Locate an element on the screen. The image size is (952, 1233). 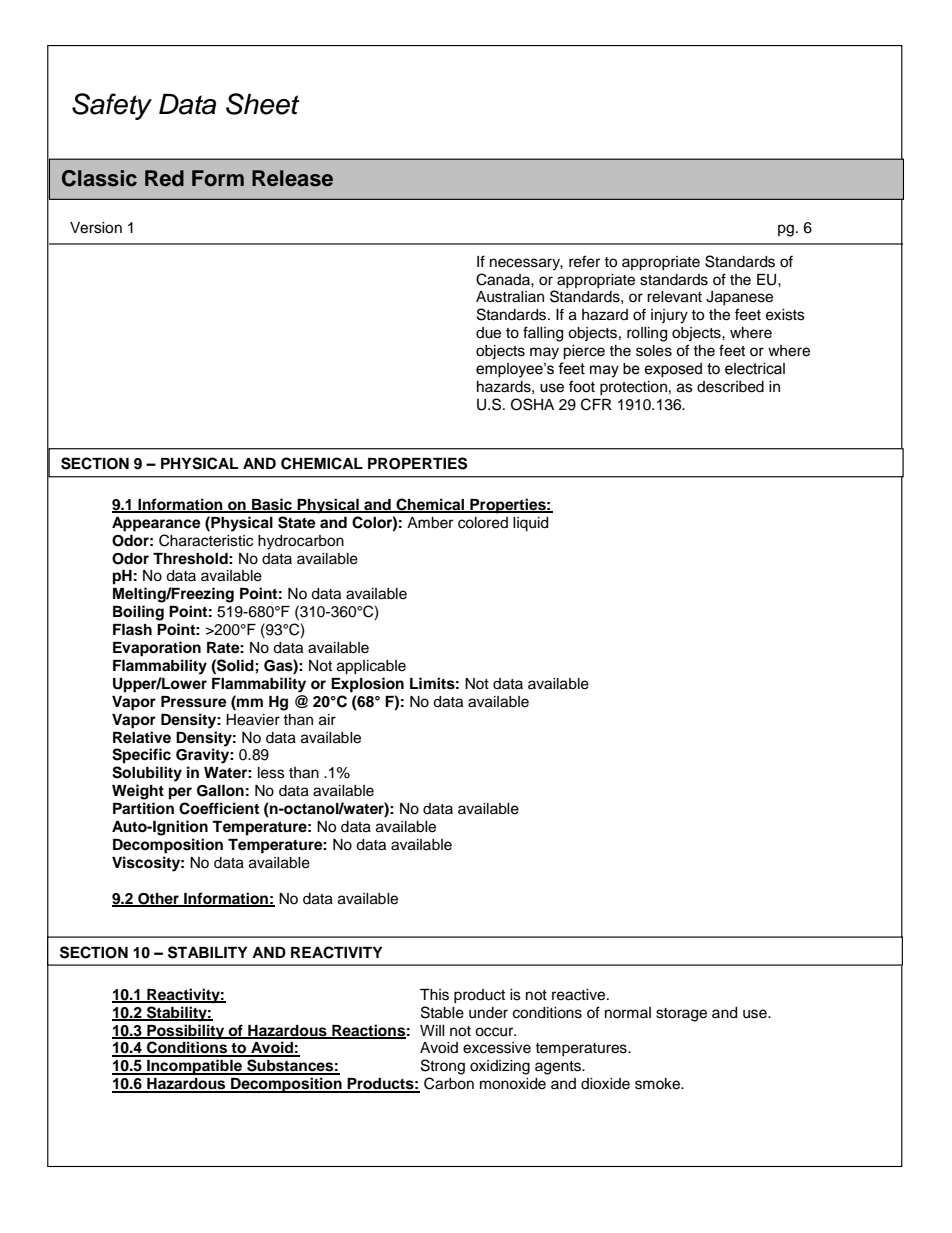
liquid is located at coordinates (530, 524).
